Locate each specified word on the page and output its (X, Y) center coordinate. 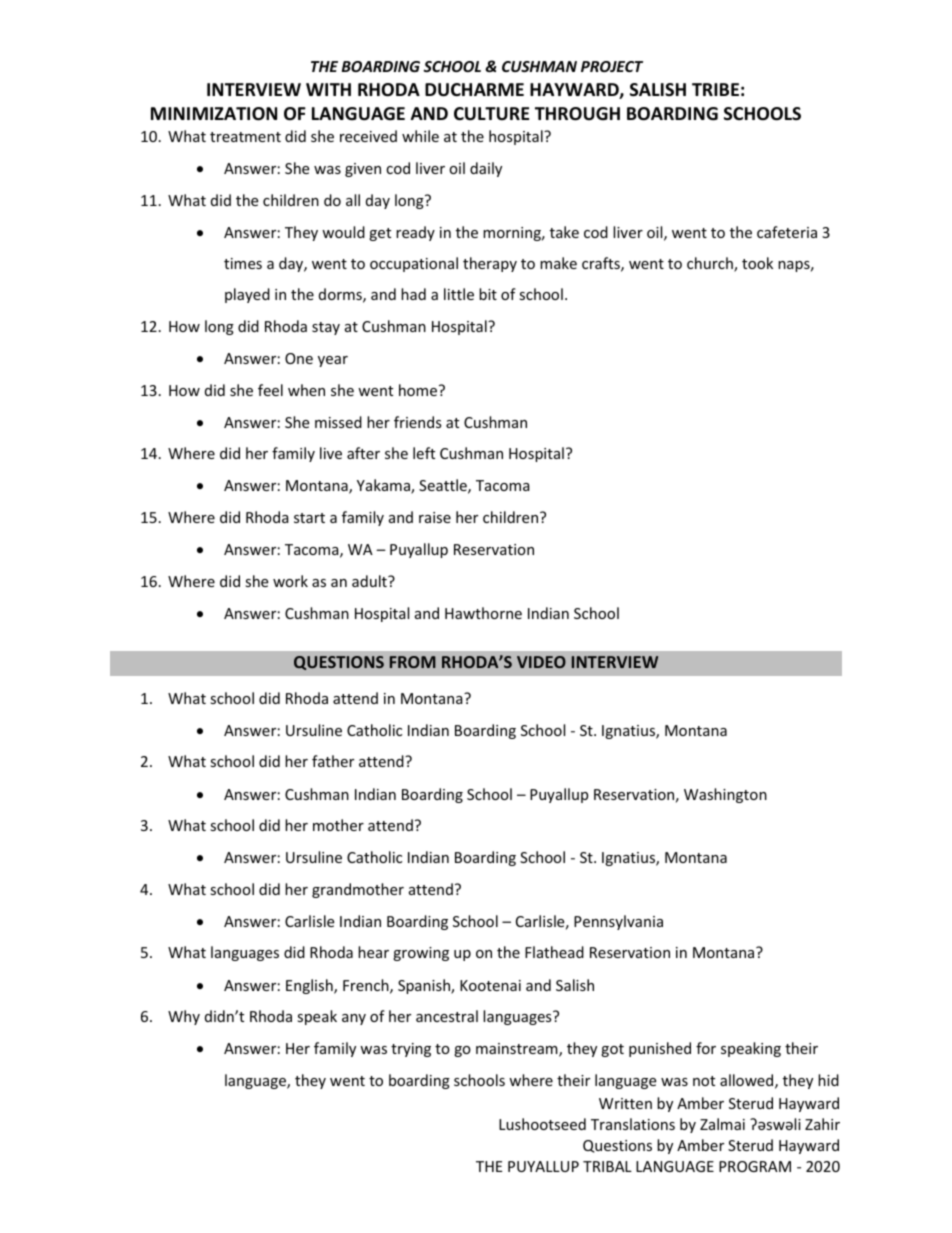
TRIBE (715, 89)
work (290, 581)
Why (184, 1017)
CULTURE (491, 114)
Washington (725, 795)
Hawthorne (483, 613)
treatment (245, 137)
